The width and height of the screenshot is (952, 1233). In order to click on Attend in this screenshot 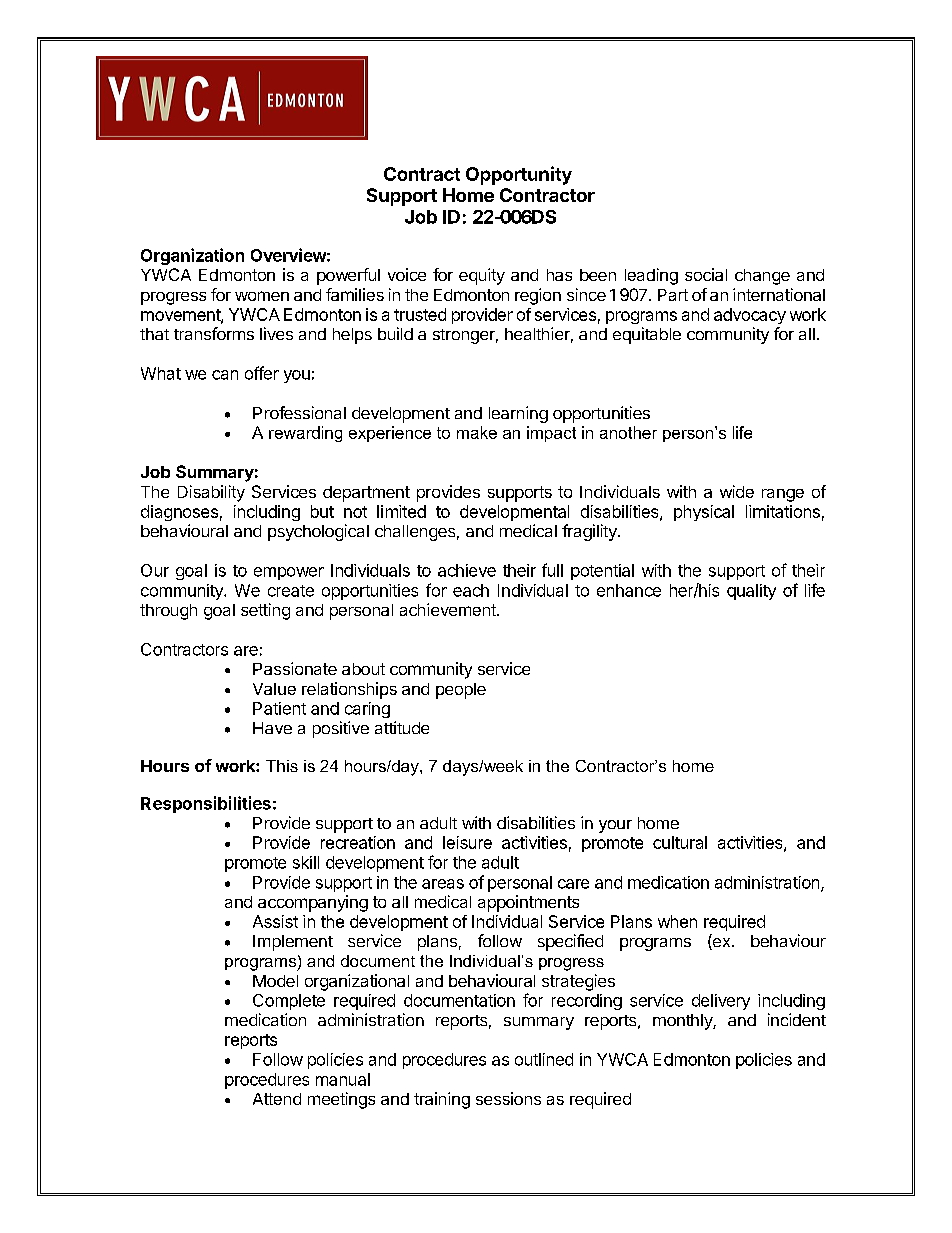, I will do `click(277, 1099)`.
